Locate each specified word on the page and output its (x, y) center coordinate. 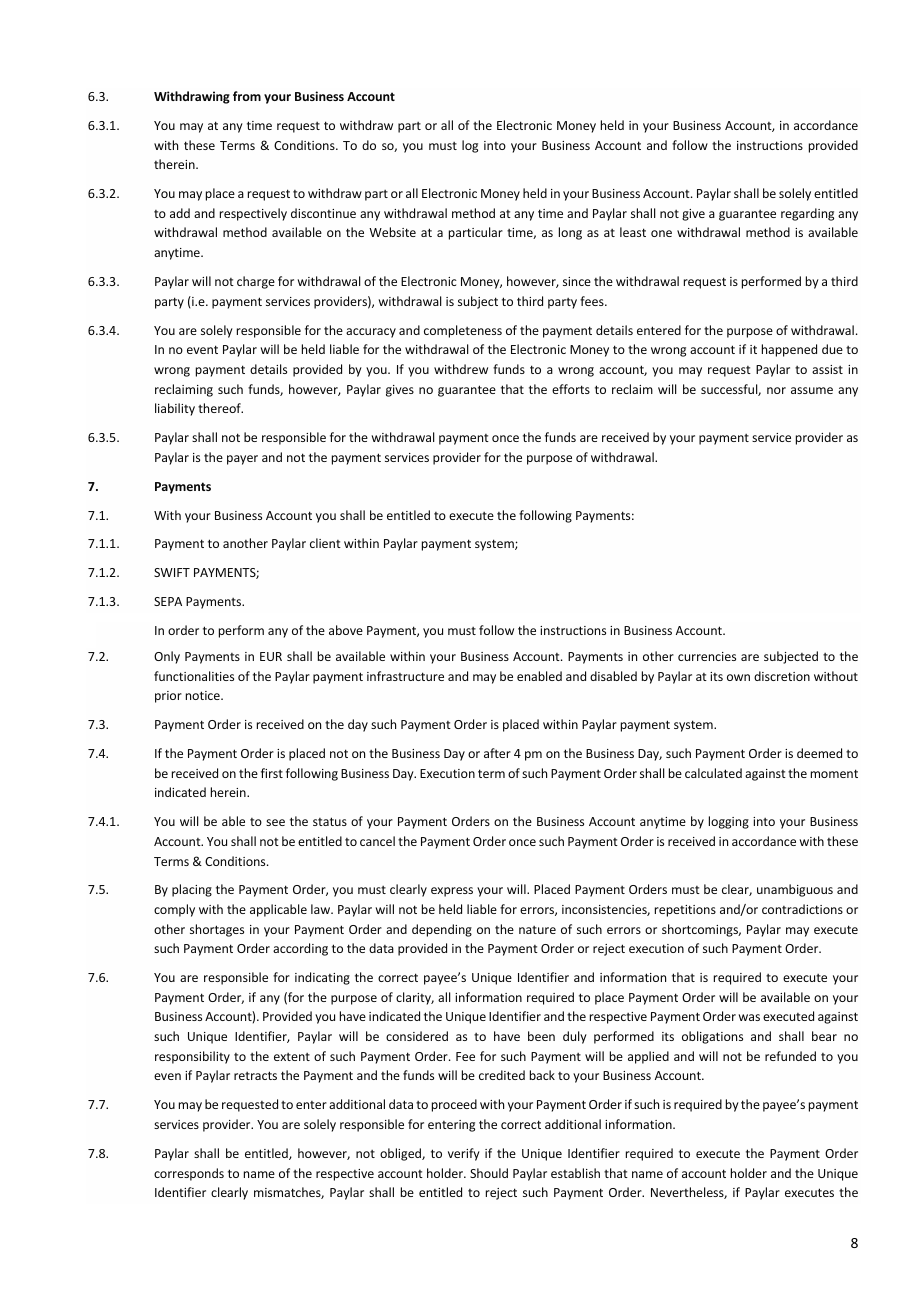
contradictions (802, 909)
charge (256, 282)
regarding (807, 214)
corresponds (189, 1174)
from (247, 96)
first (272, 773)
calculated (713, 773)
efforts (571, 389)
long (570, 233)
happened (789, 350)
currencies (707, 656)
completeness (463, 331)
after (497, 753)
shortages (217, 930)
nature (537, 930)
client (325, 543)
